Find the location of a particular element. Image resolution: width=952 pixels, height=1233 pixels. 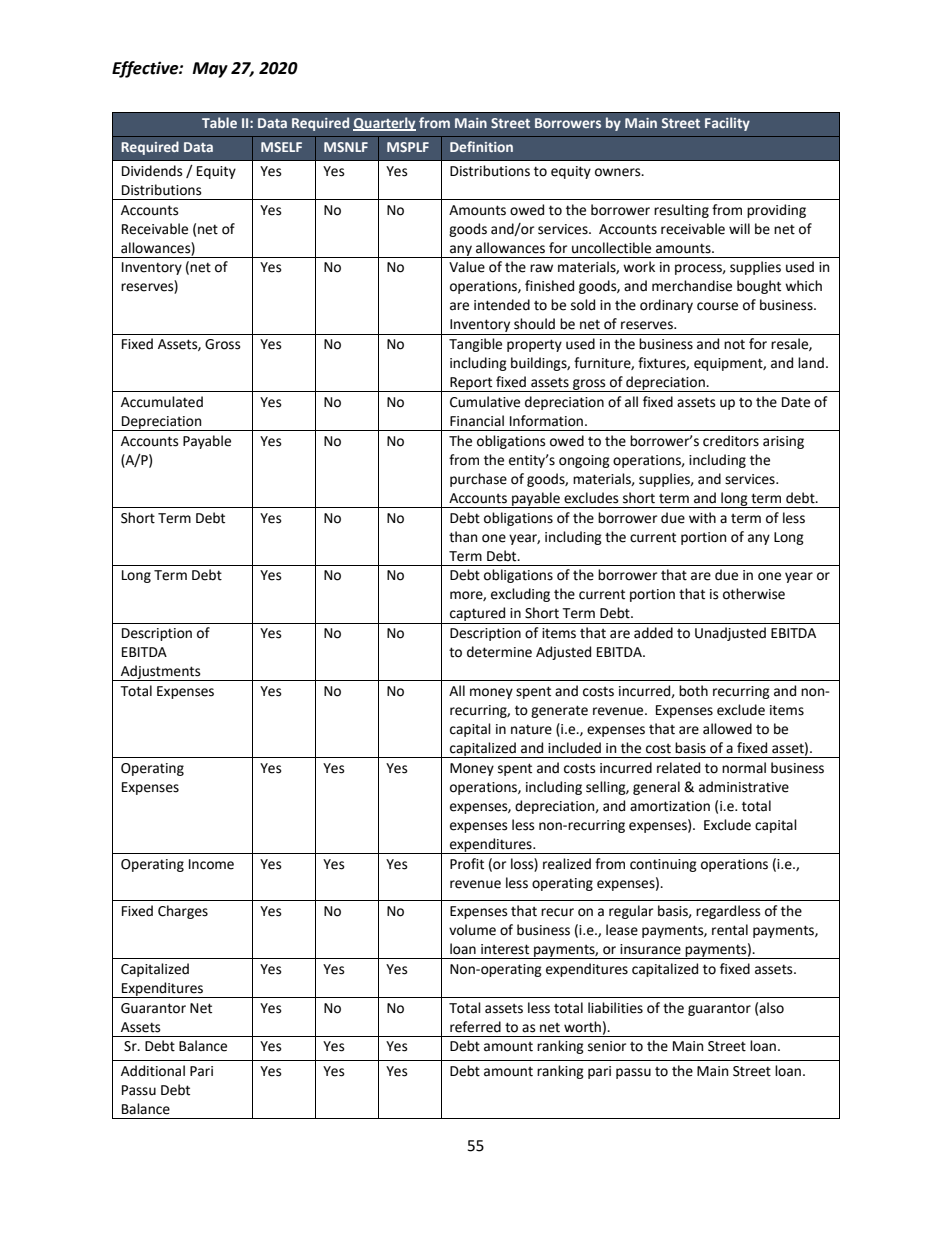

Accumulated is located at coordinates (162, 402).
